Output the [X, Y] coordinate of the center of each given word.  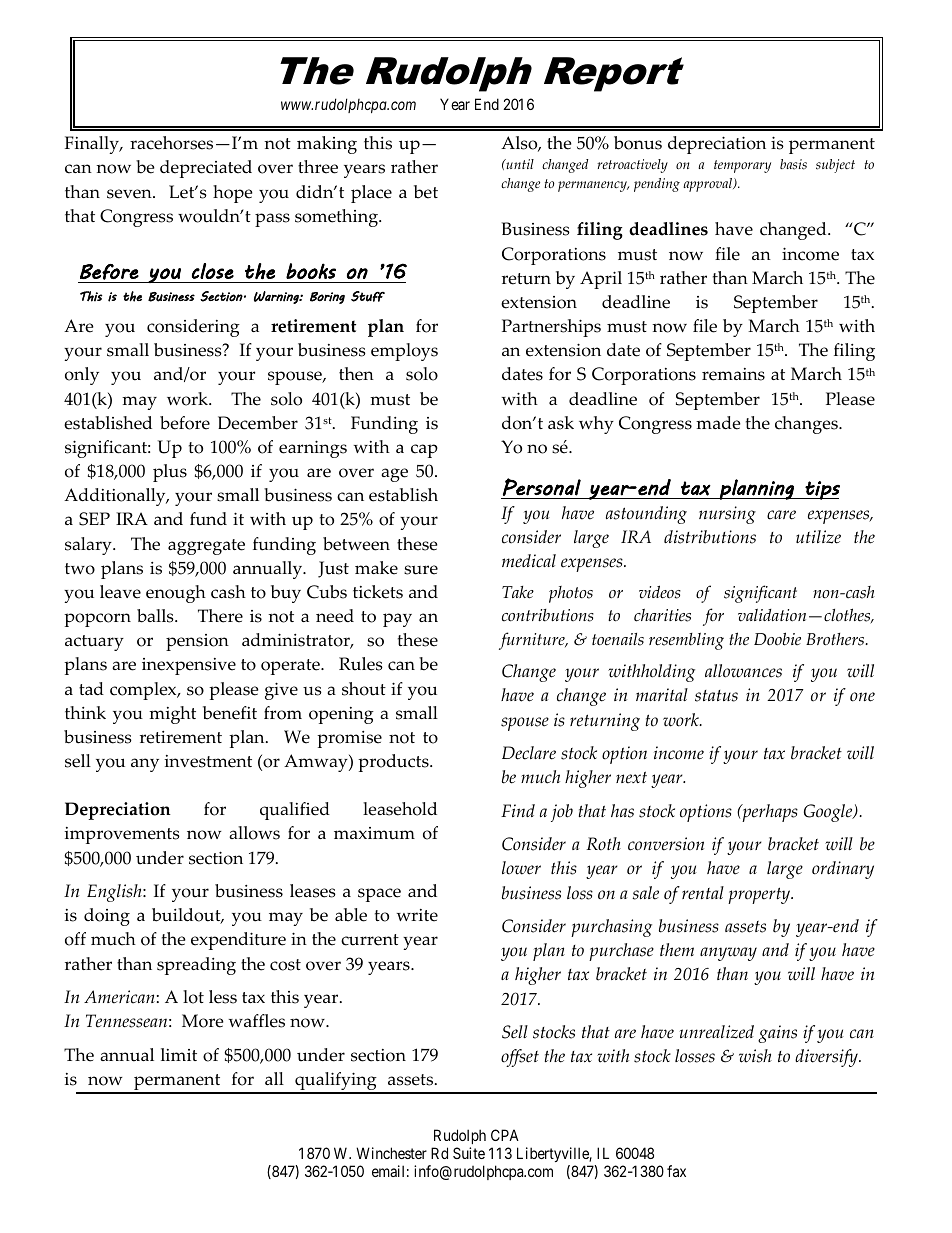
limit [179, 1054]
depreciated [206, 169]
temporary [742, 166]
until [519, 164]
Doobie [777, 639]
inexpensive [189, 666]
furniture [533, 641]
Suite [469, 1153]
